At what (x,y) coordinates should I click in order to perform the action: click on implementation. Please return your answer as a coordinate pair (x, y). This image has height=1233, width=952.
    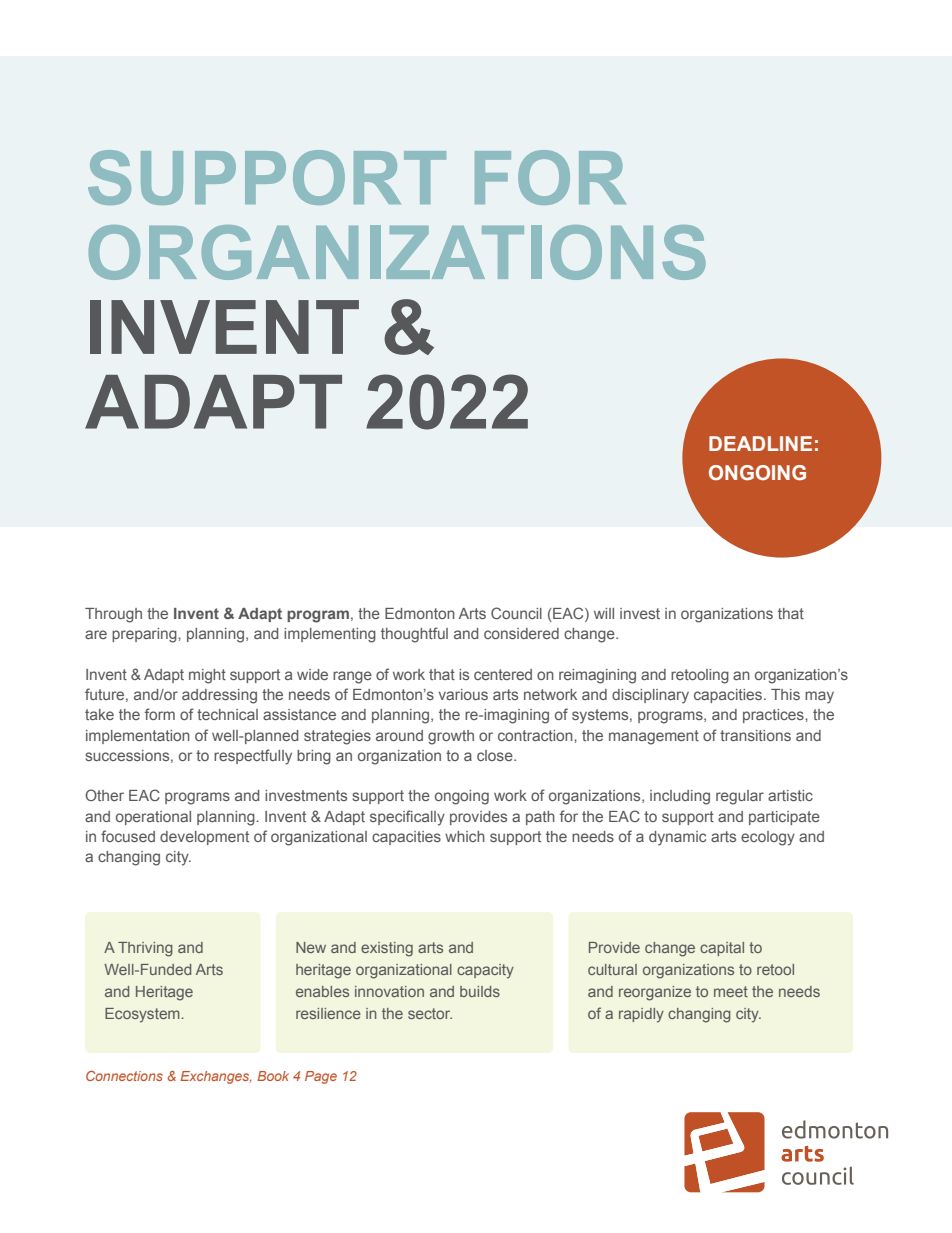
    Looking at the image, I should click on (138, 737).
